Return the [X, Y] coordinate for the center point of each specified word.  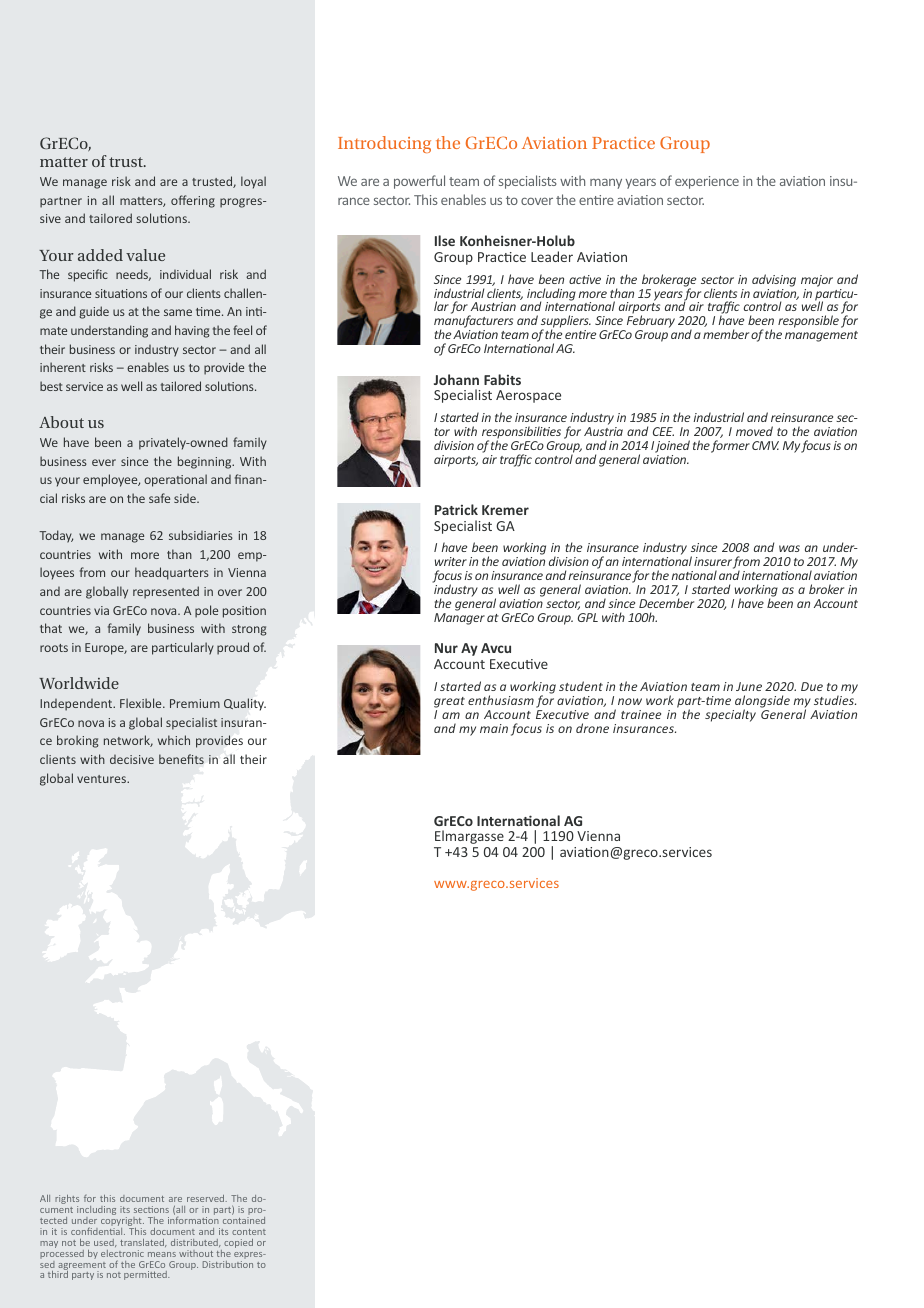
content [249, 1232]
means [162, 1254]
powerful [419, 182]
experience [707, 182]
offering [193, 201]
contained [244, 1220]
